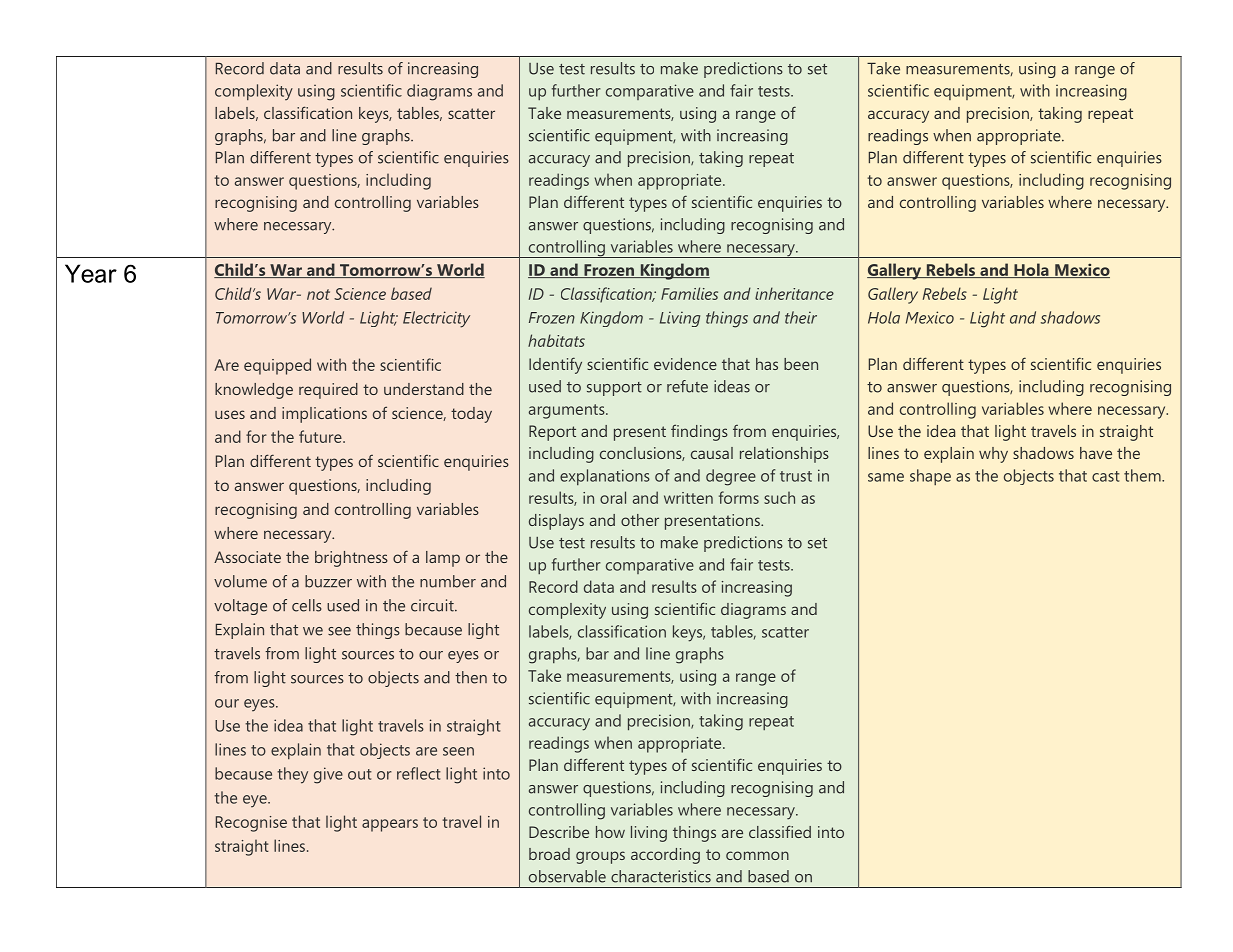 The image size is (1233, 952). I want to click on Families, so click(689, 293).
